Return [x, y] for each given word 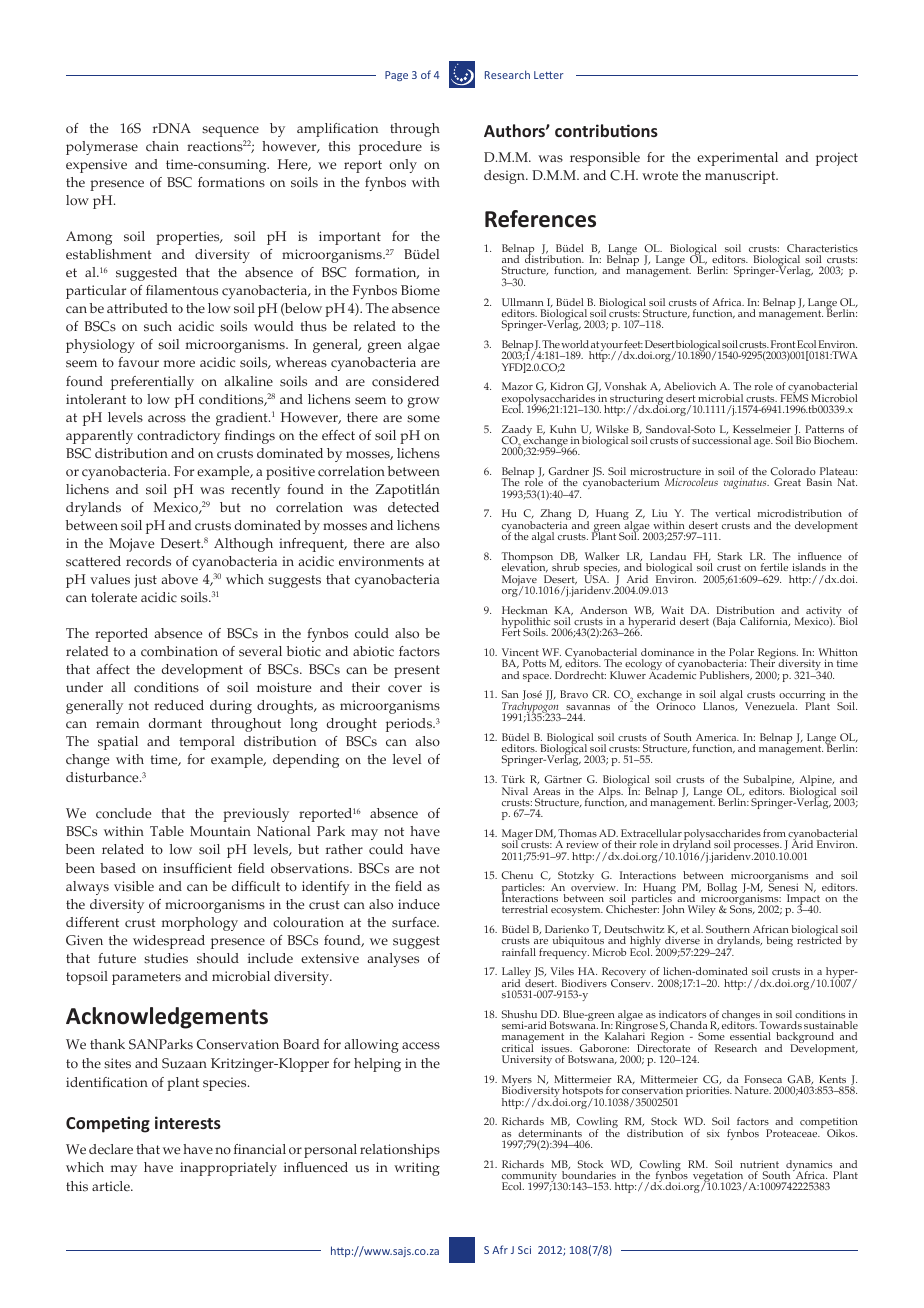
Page [396, 76]
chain [162, 146]
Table [167, 831]
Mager [517, 836]
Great [787, 482]
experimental [737, 159]
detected [413, 507]
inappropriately [228, 1169]
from [774, 833]
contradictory [178, 437]
